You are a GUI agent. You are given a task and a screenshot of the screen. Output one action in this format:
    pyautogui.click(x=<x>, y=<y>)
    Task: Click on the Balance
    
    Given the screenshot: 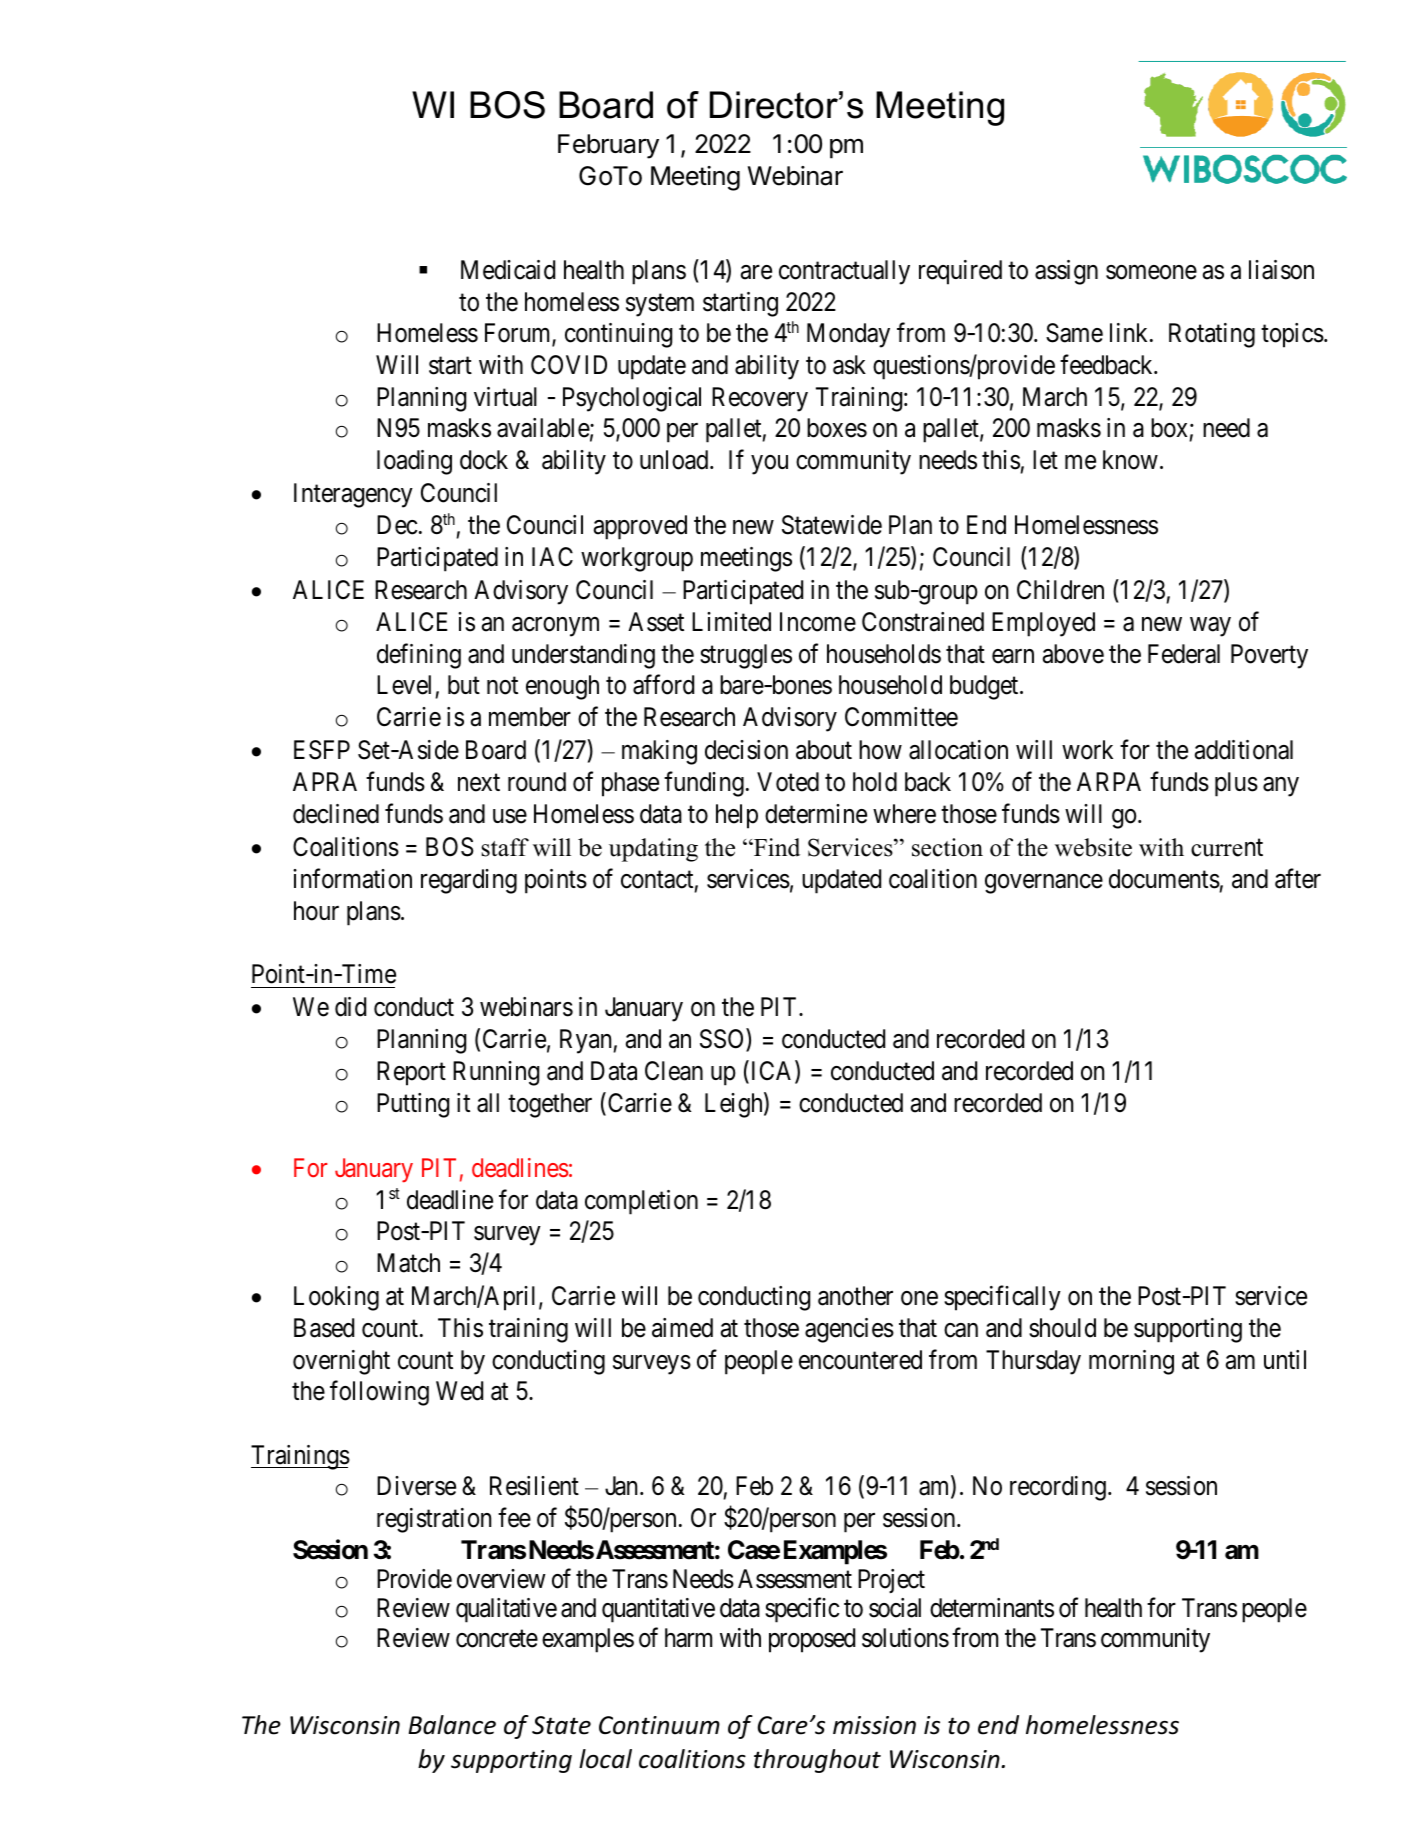 What is the action you would take?
    pyautogui.click(x=452, y=1725)
